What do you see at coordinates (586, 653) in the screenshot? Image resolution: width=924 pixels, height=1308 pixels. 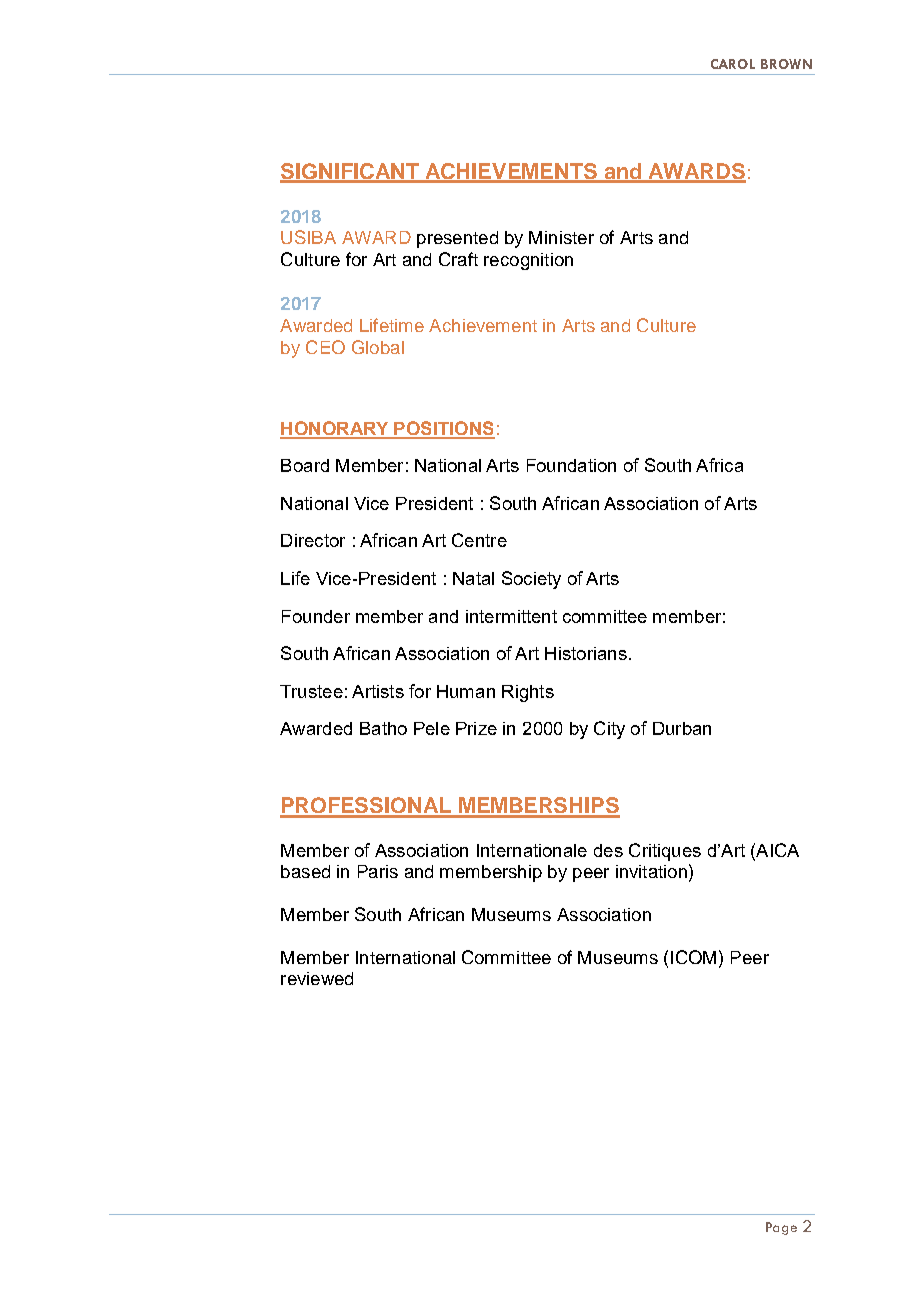 I see `Historians` at bounding box center [586, 653].
